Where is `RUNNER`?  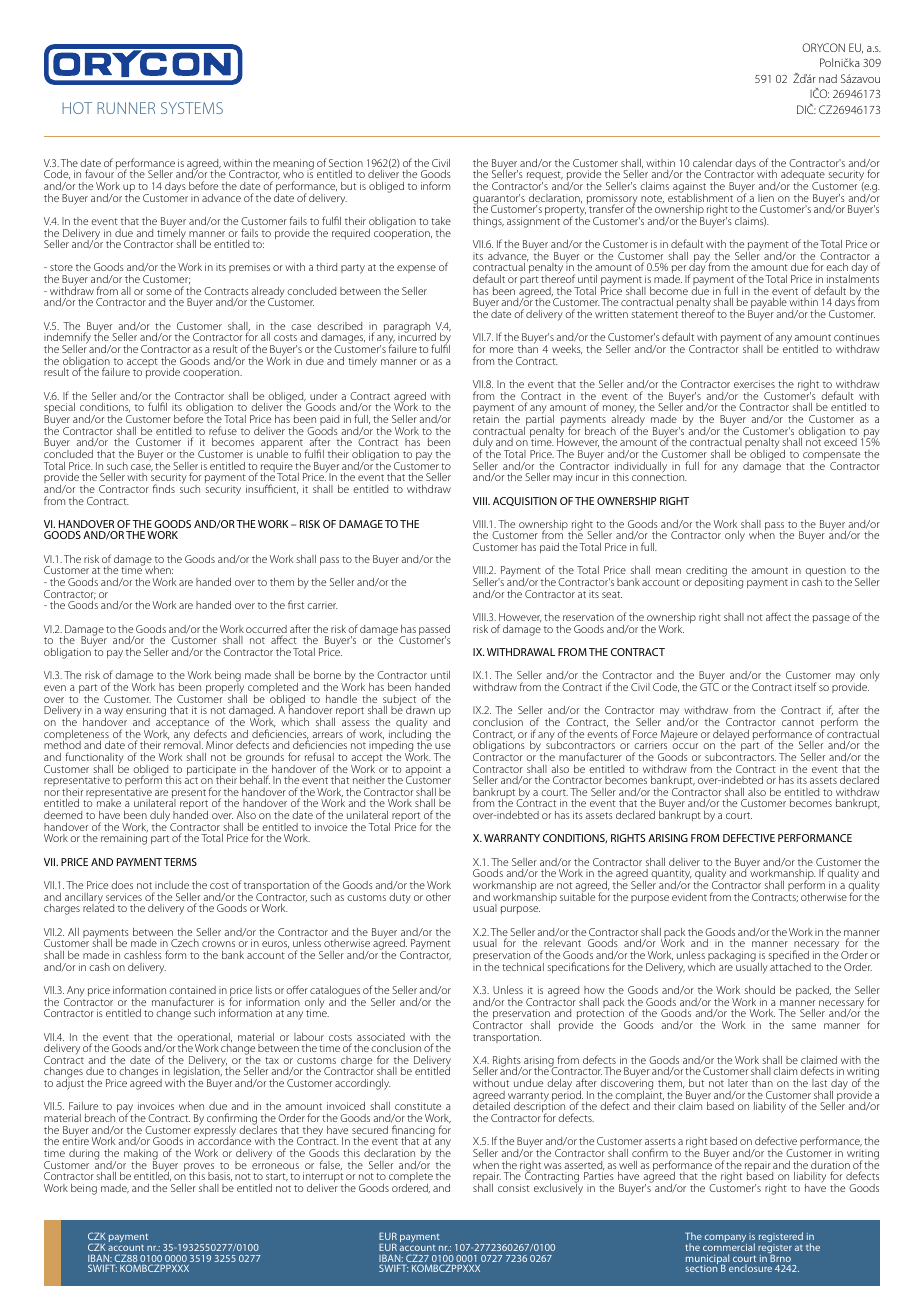
RUNNER is located at coordinates (126, 108).
